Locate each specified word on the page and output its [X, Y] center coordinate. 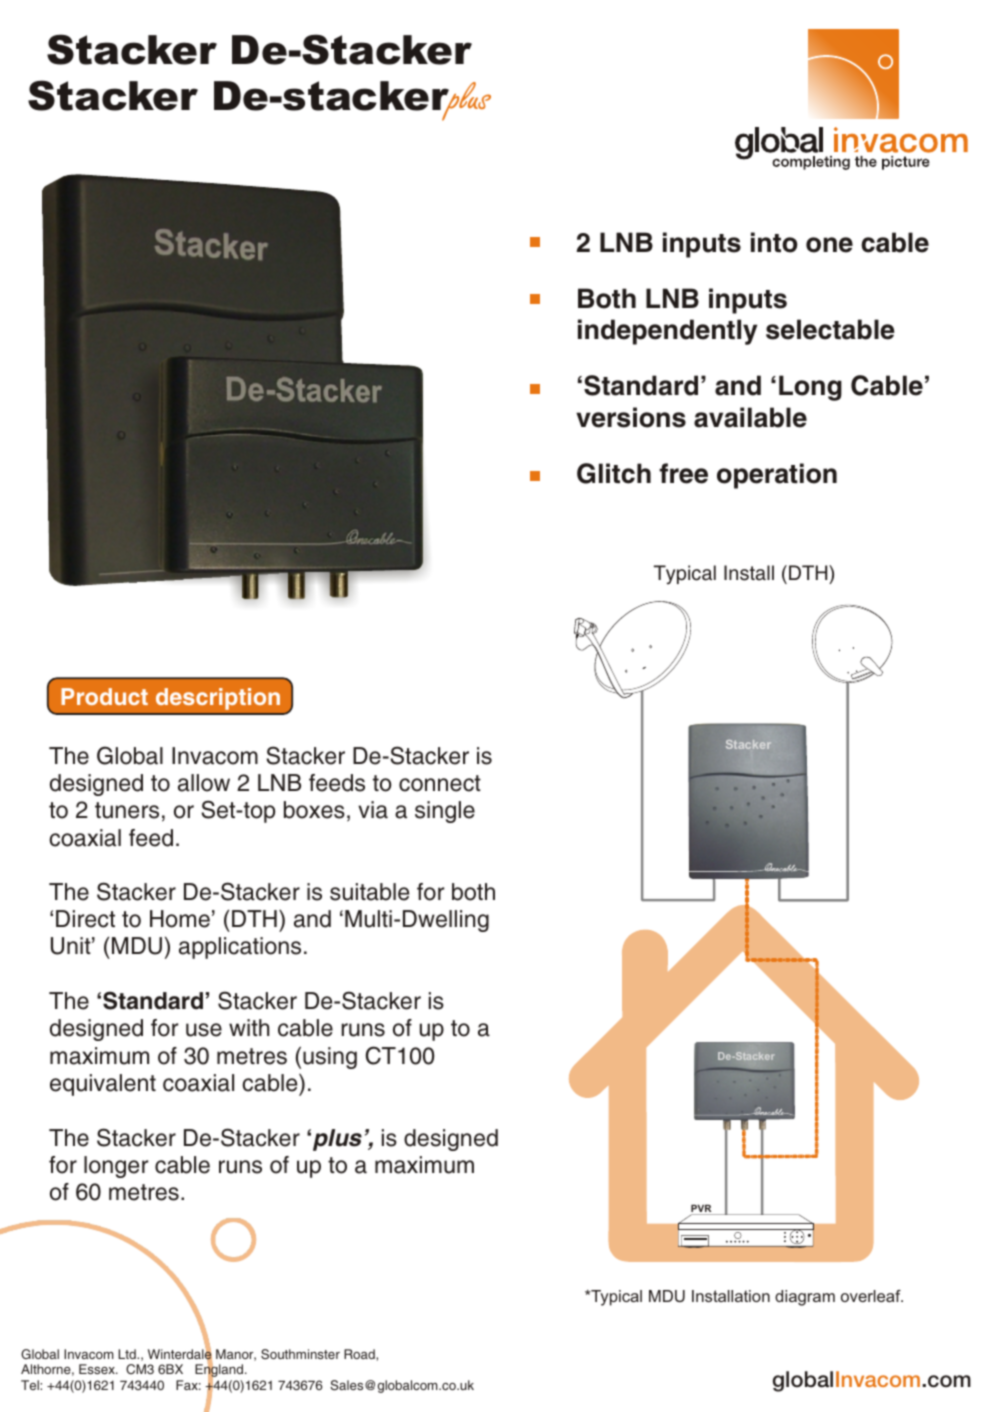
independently [667, 332]
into [774, 242]
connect [440, 783]
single [445, 812]
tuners [127, 810]
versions [631, 417]
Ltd [128, 1354]
